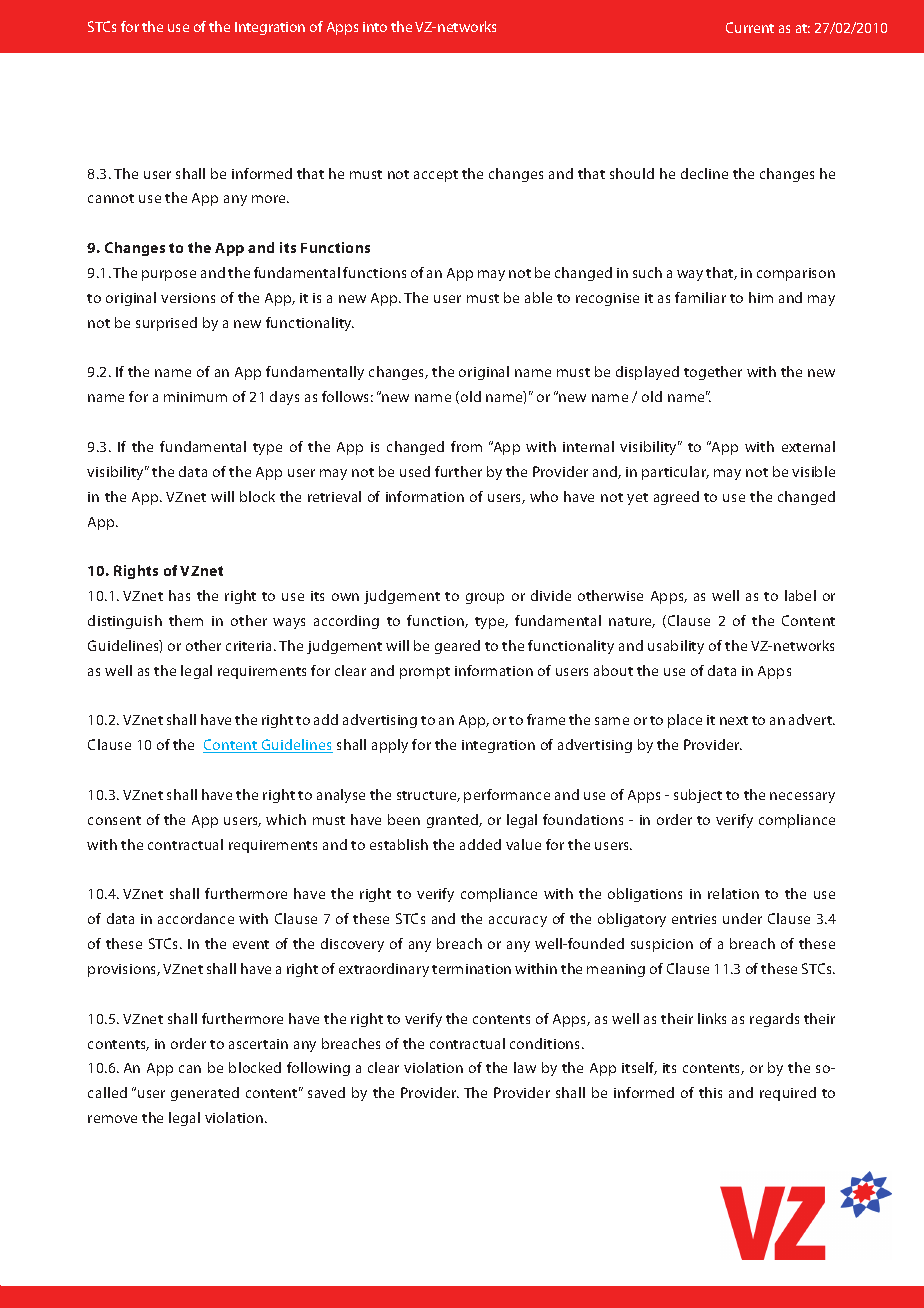 The width and height of the image is (924, 1308). What do you see at coordinates (750, 27) in the image?
I see `Current` at bounding box center [750, 27].
